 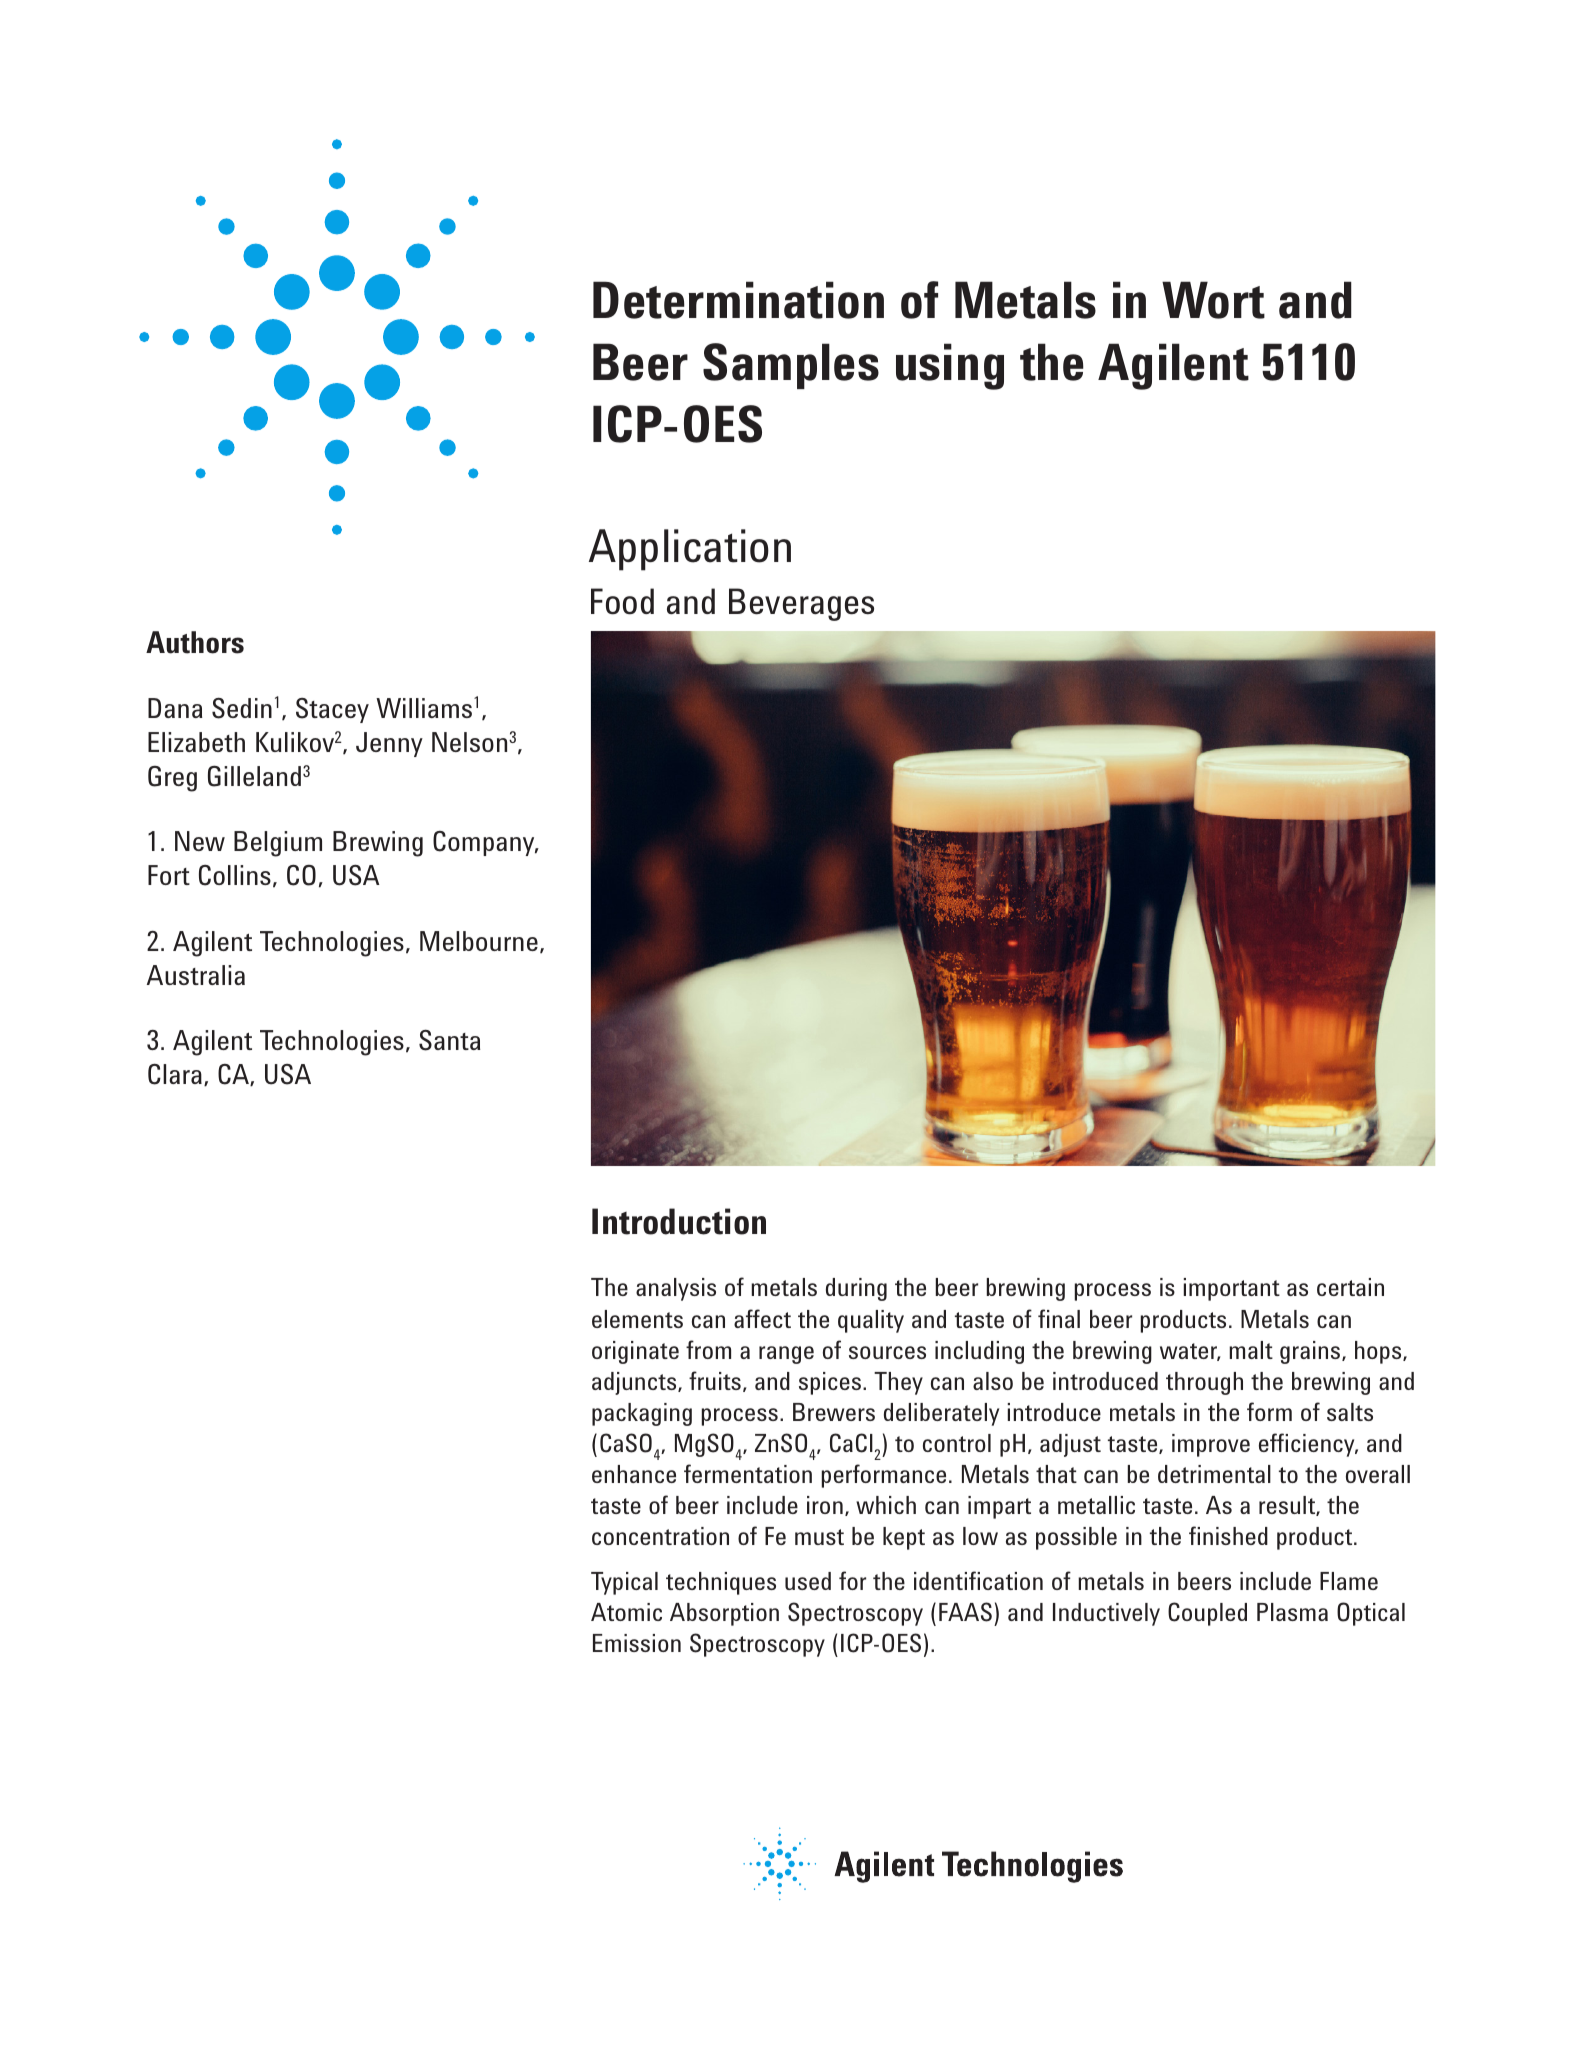 What do you see at coordinates (624, 1583) in the screenshot?
I see `Typical` at bounding box center [624, 1583].
